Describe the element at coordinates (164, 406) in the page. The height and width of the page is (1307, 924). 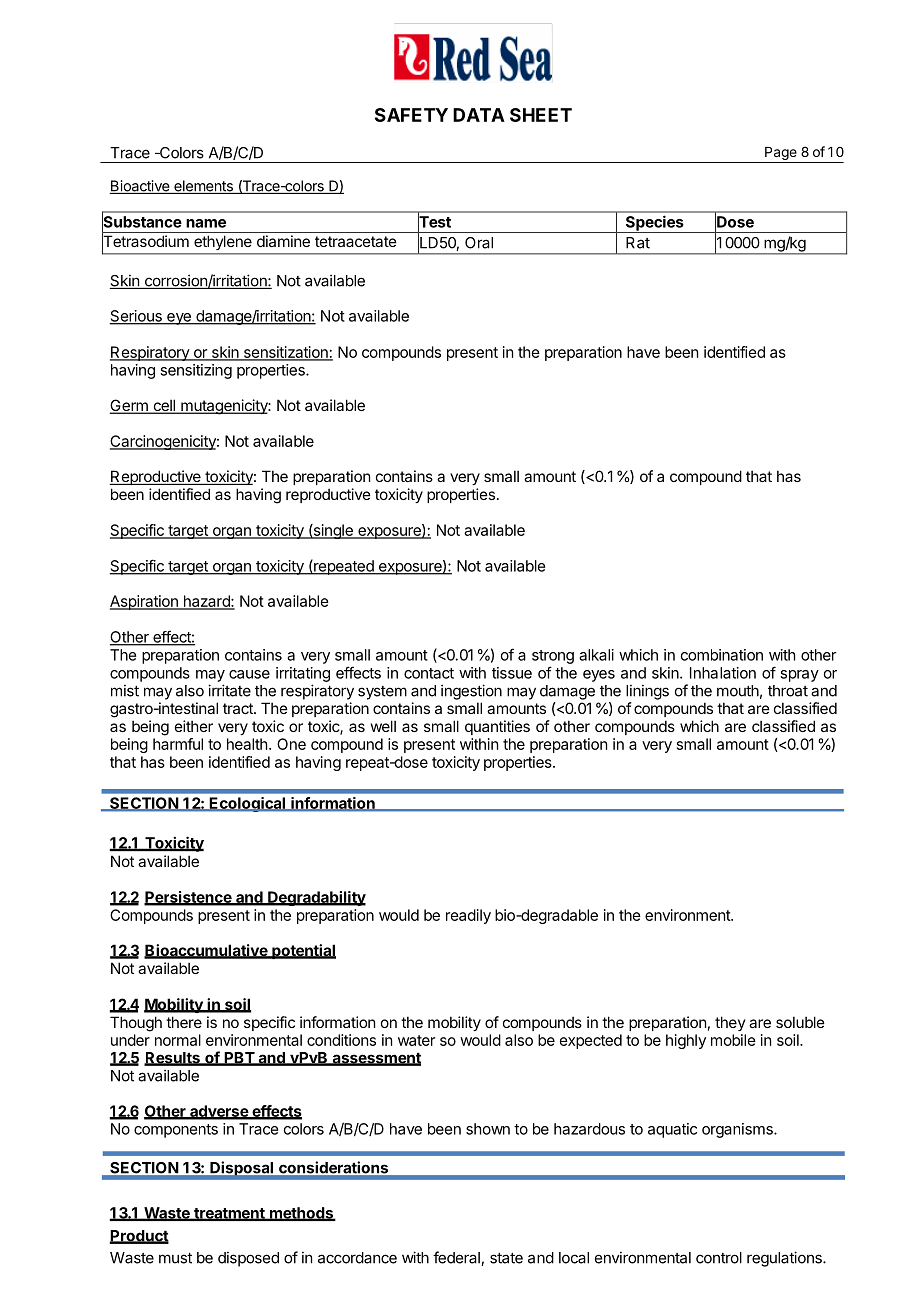
I see `cell` at that location.
